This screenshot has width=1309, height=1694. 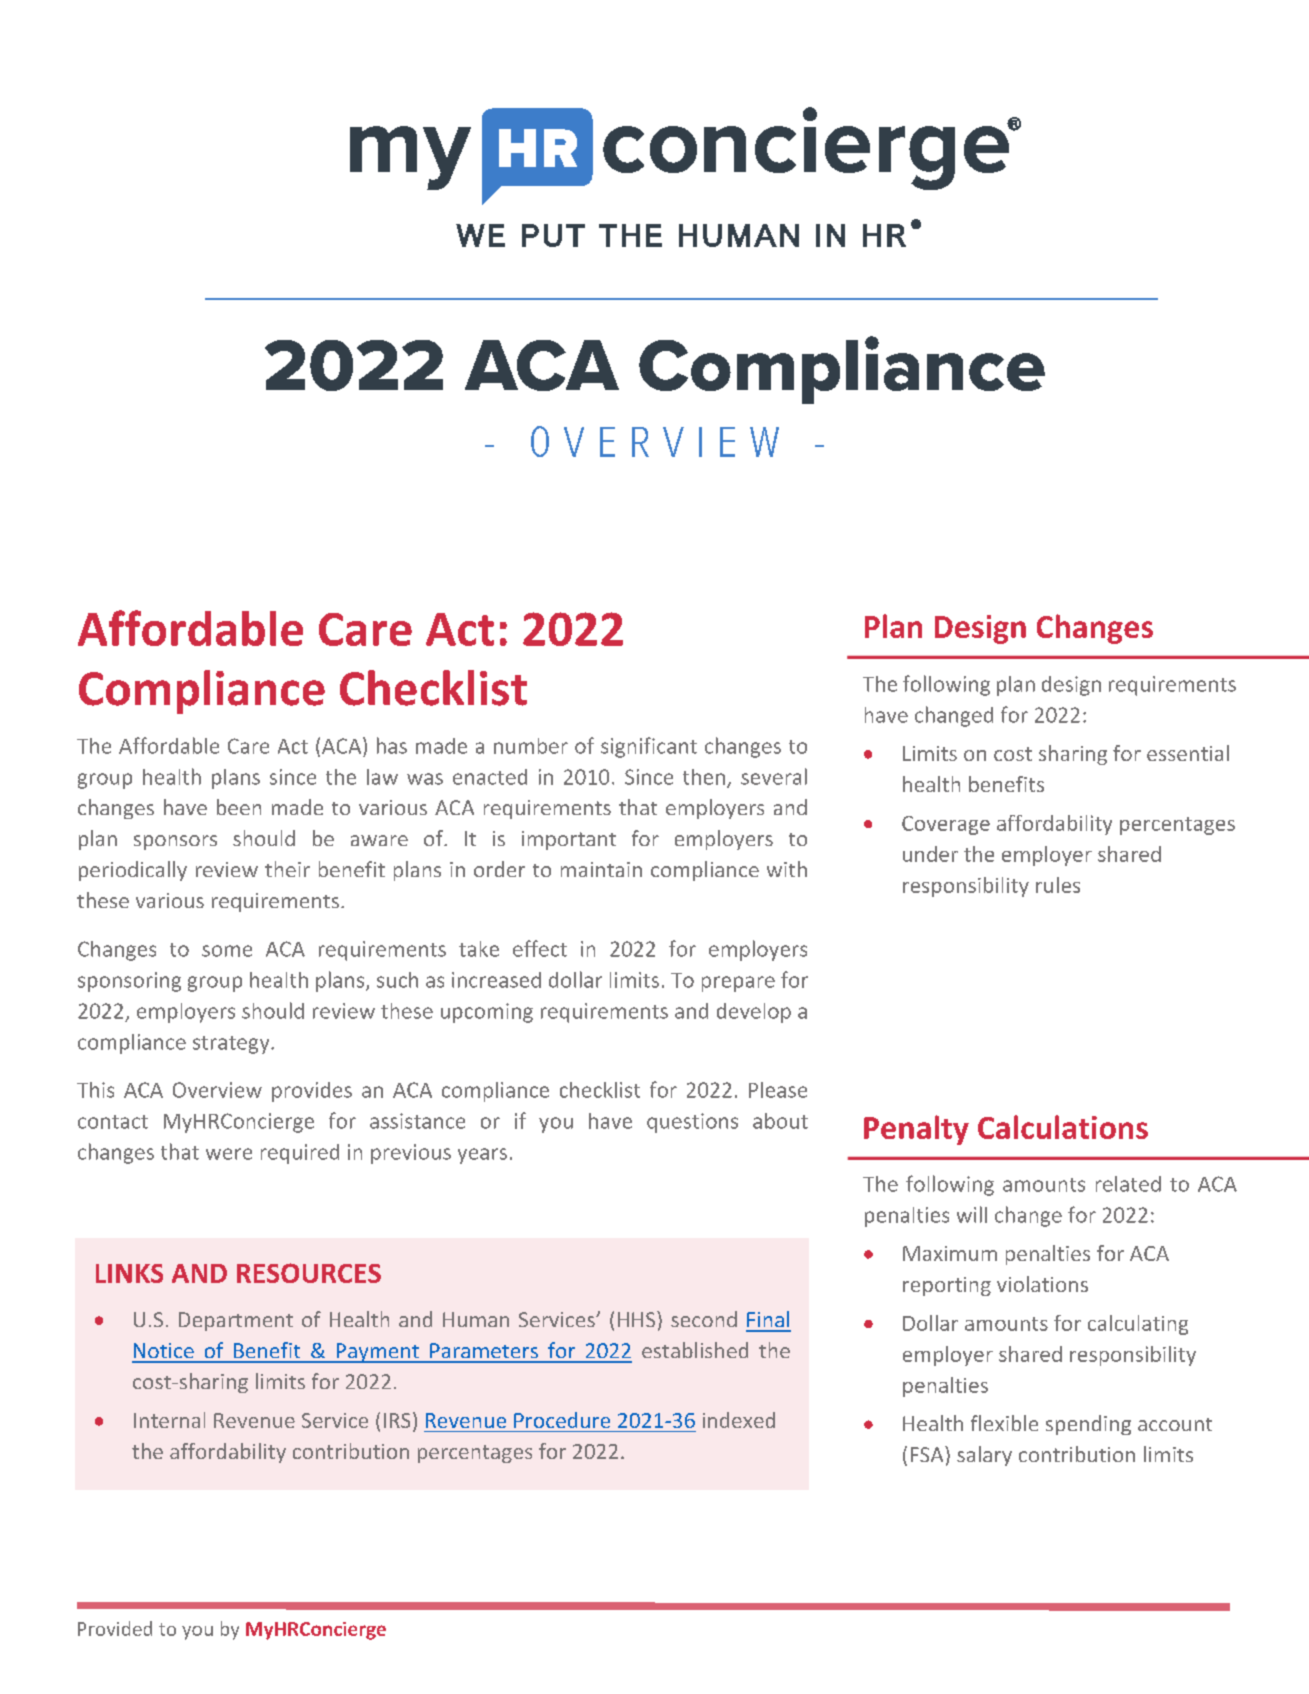 What do you see at coordinates (984, 1456) in the screenshot?
I see `salary` at bounding box center [984, 1456].
